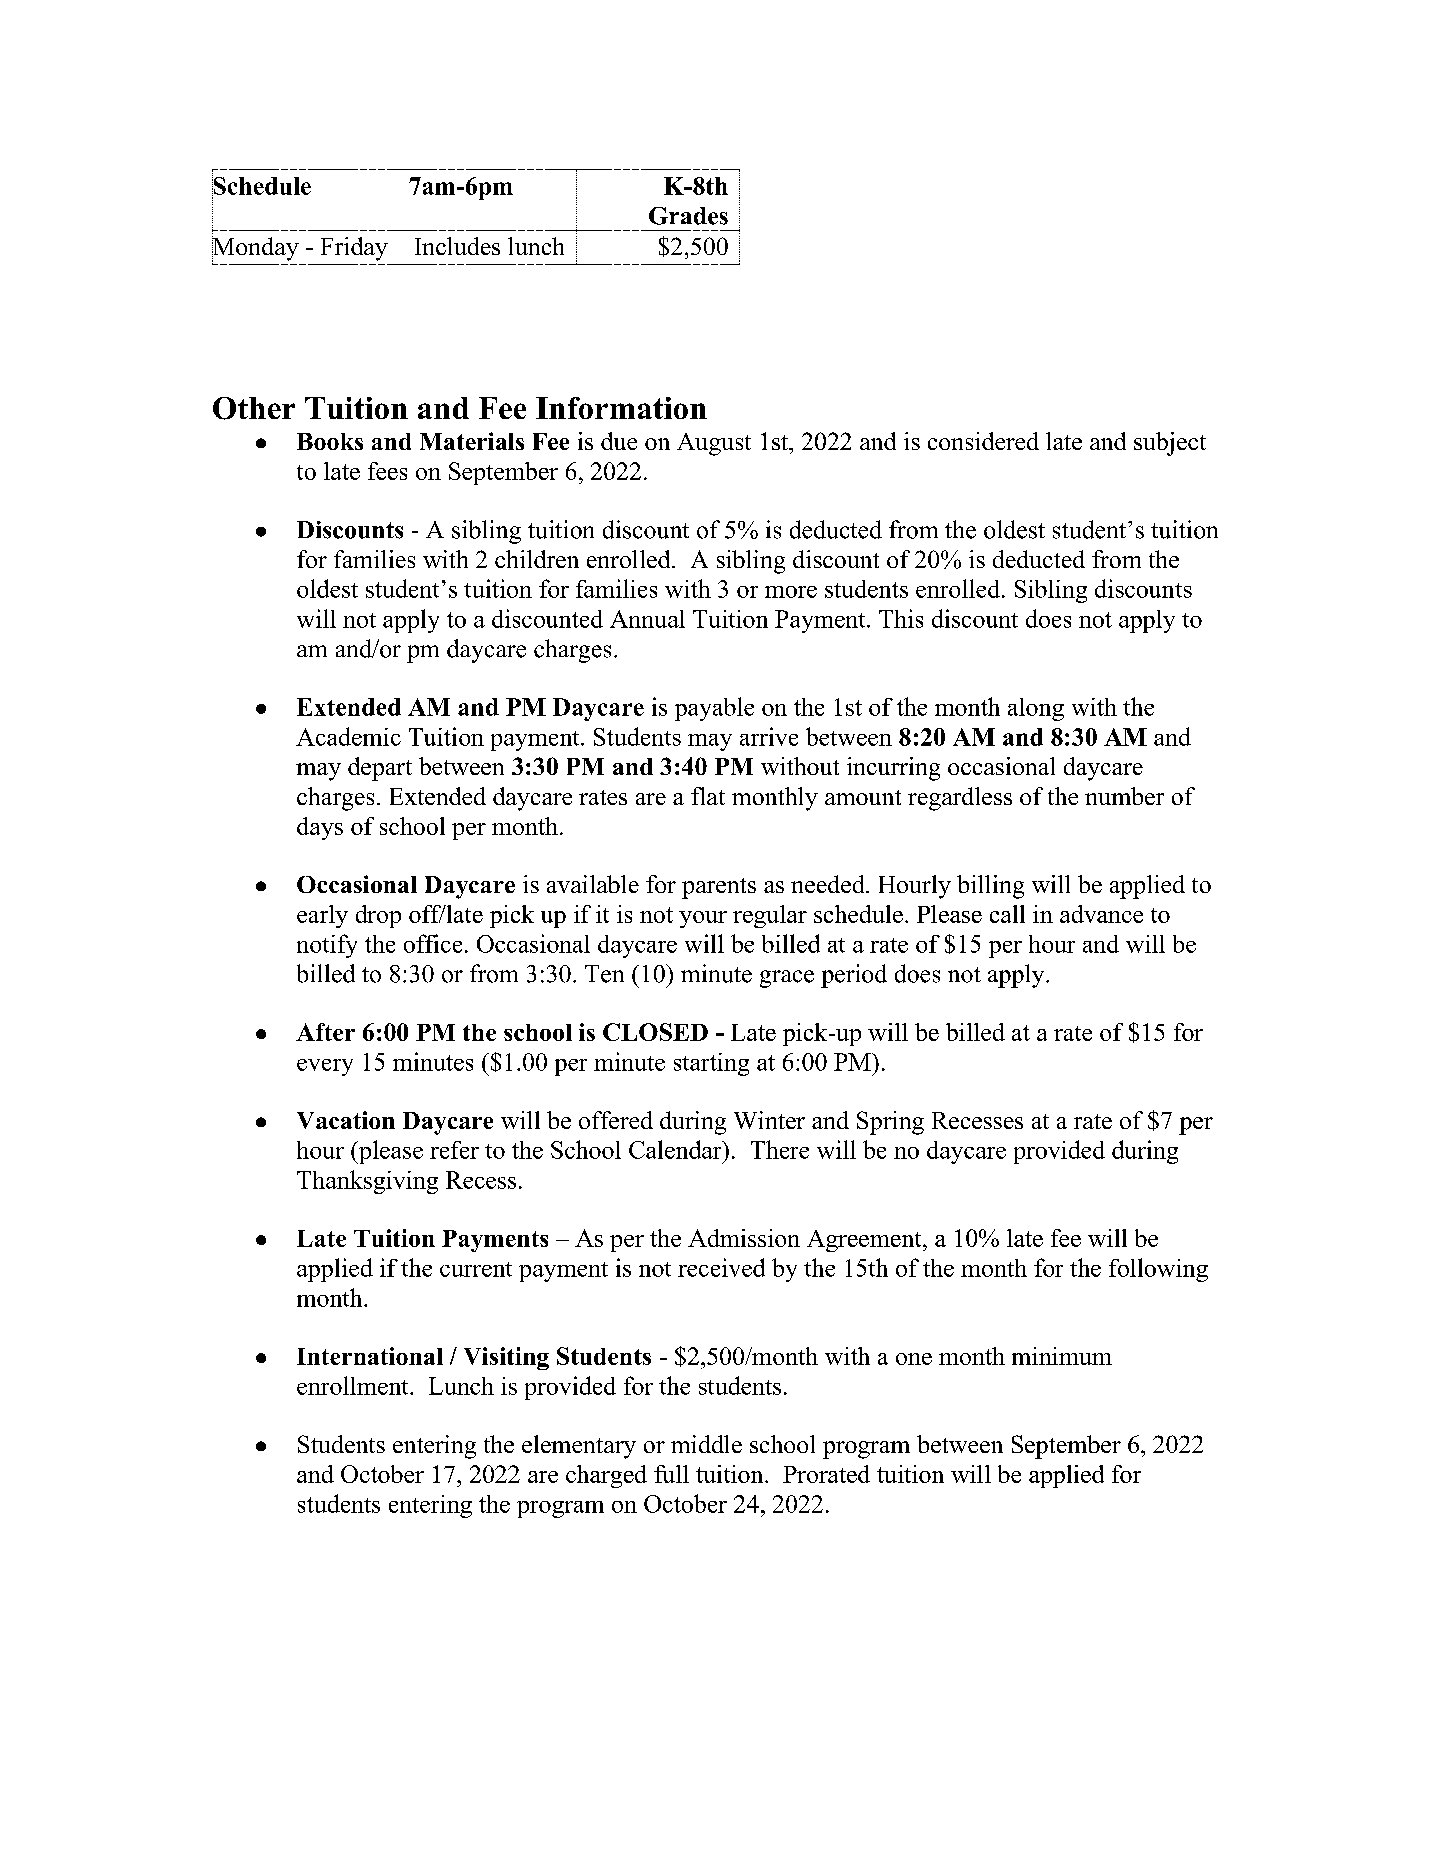 The image size is (1439, 1862). What do you see at coordinates (325, 1032) in the screenshot?
I see `After` at bounding box center [325, 1032].
